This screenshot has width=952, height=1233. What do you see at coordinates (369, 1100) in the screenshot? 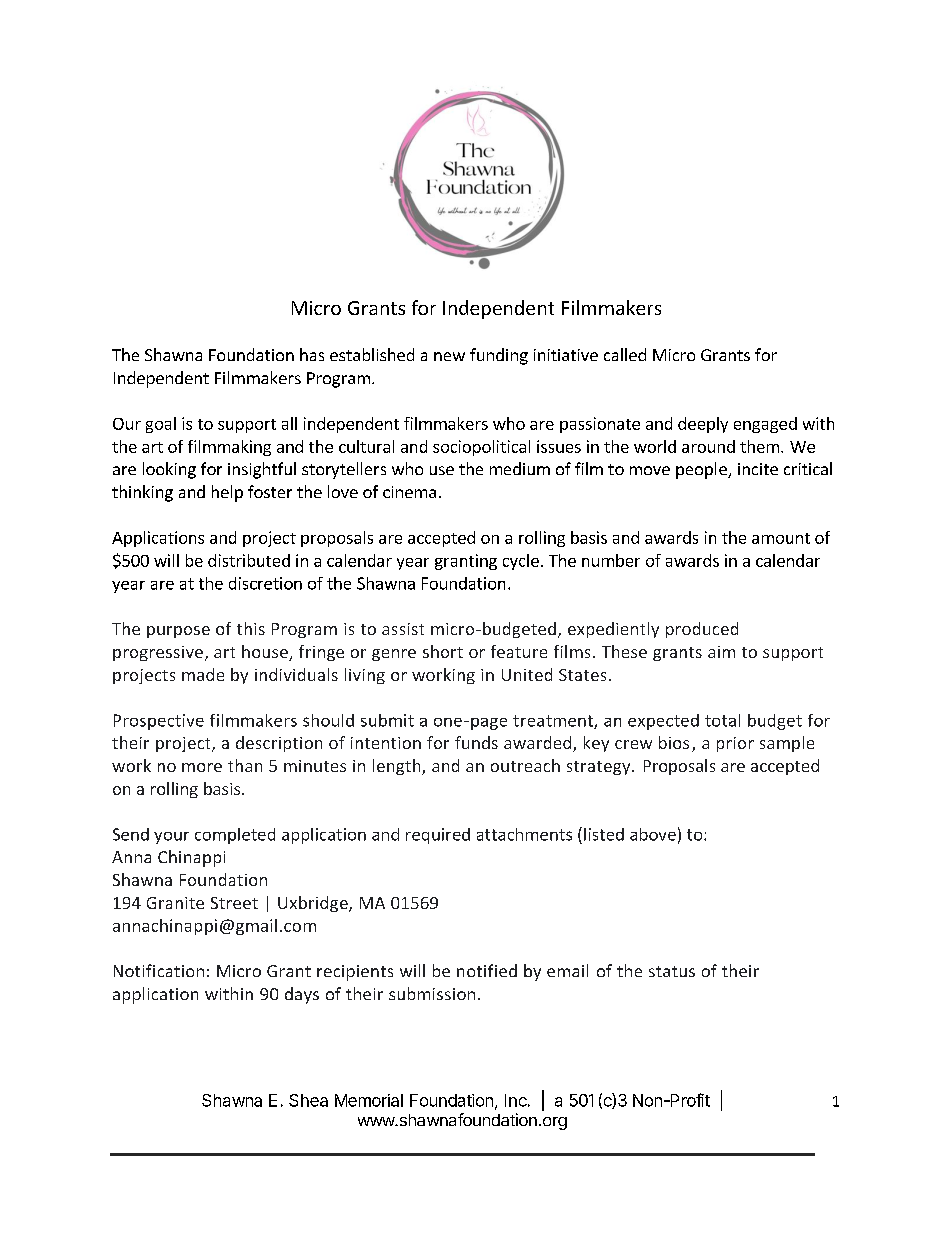
I see `Memorial` at bounding box center [369, 1100].
